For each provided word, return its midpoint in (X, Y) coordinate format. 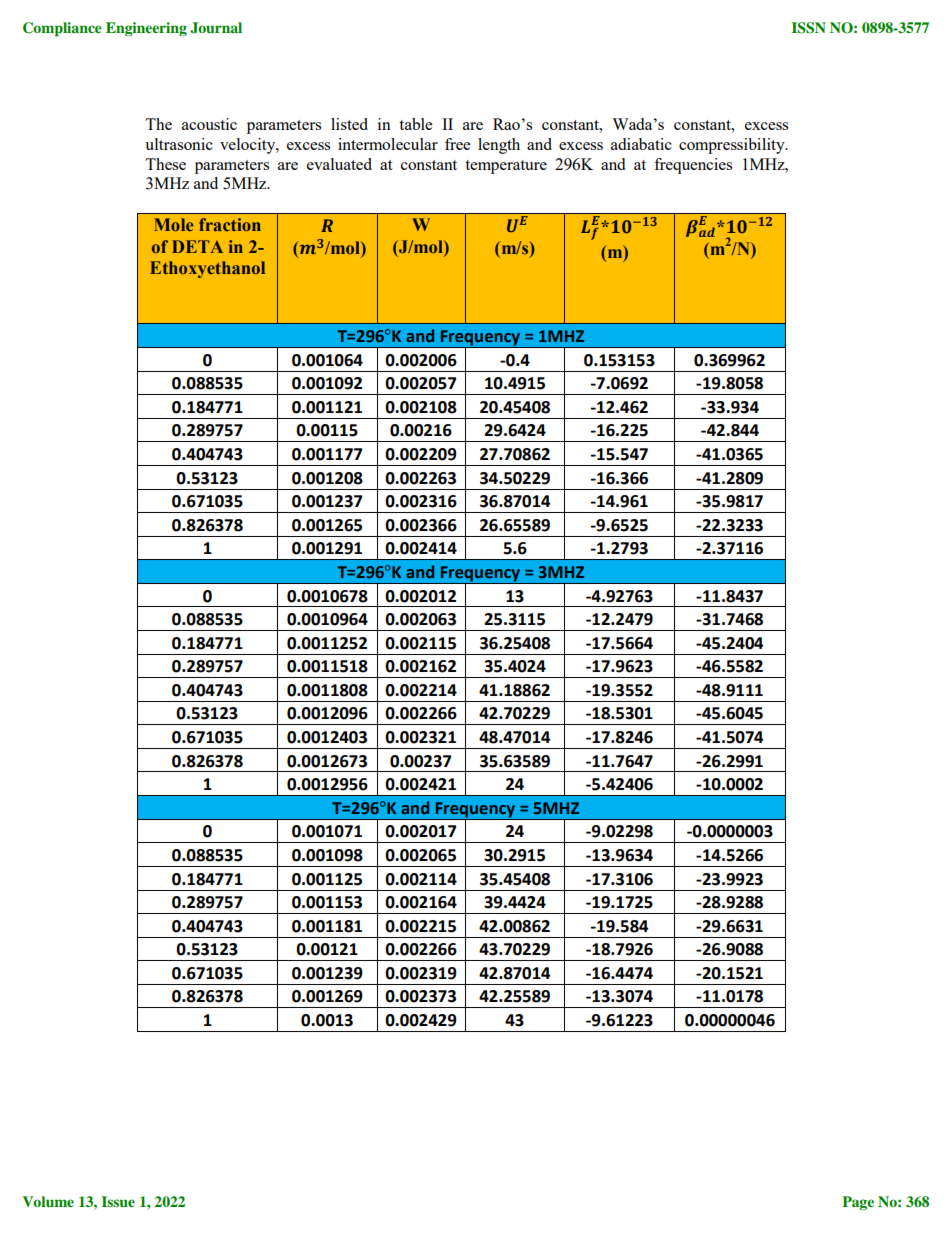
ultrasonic (179, 144)
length (499, 146)
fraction (230, 224)
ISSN (808, 28)
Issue (118, 1201)
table (416, 124)
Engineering (146, 29)
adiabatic (641, 144)
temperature (506, 167)
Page (858, 1203)
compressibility (733, 146)
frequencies (693, 166)
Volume (48, 1201)
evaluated (339, 164)
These (165, 164)
